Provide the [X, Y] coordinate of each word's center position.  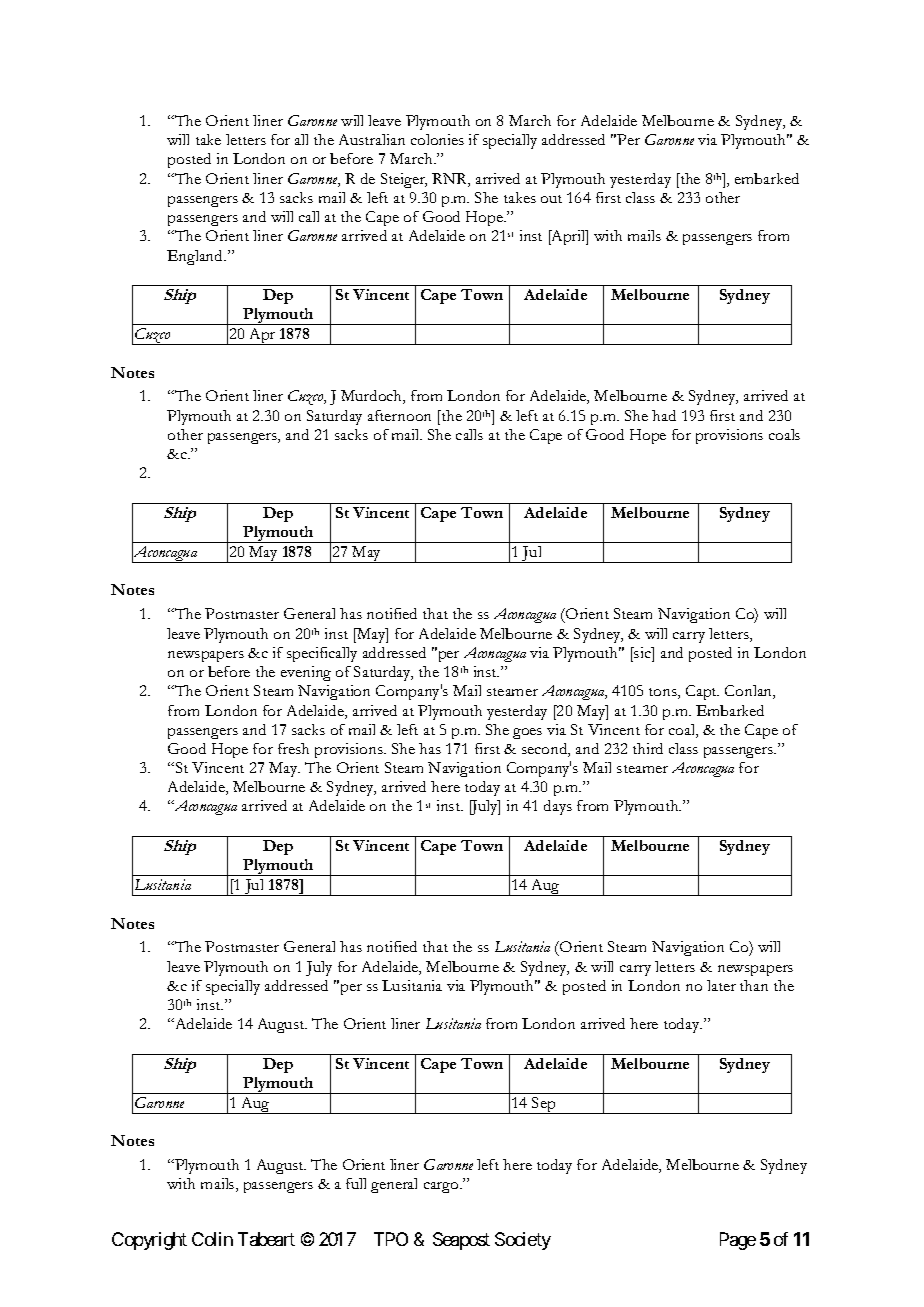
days [558, 807]
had [664, 415]
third [648, 748]
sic [642, 652]
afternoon [399, 415]
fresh [293, 748]
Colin [212, 1239]
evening [306, 673]
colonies [437, 139]
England [196, 257]
